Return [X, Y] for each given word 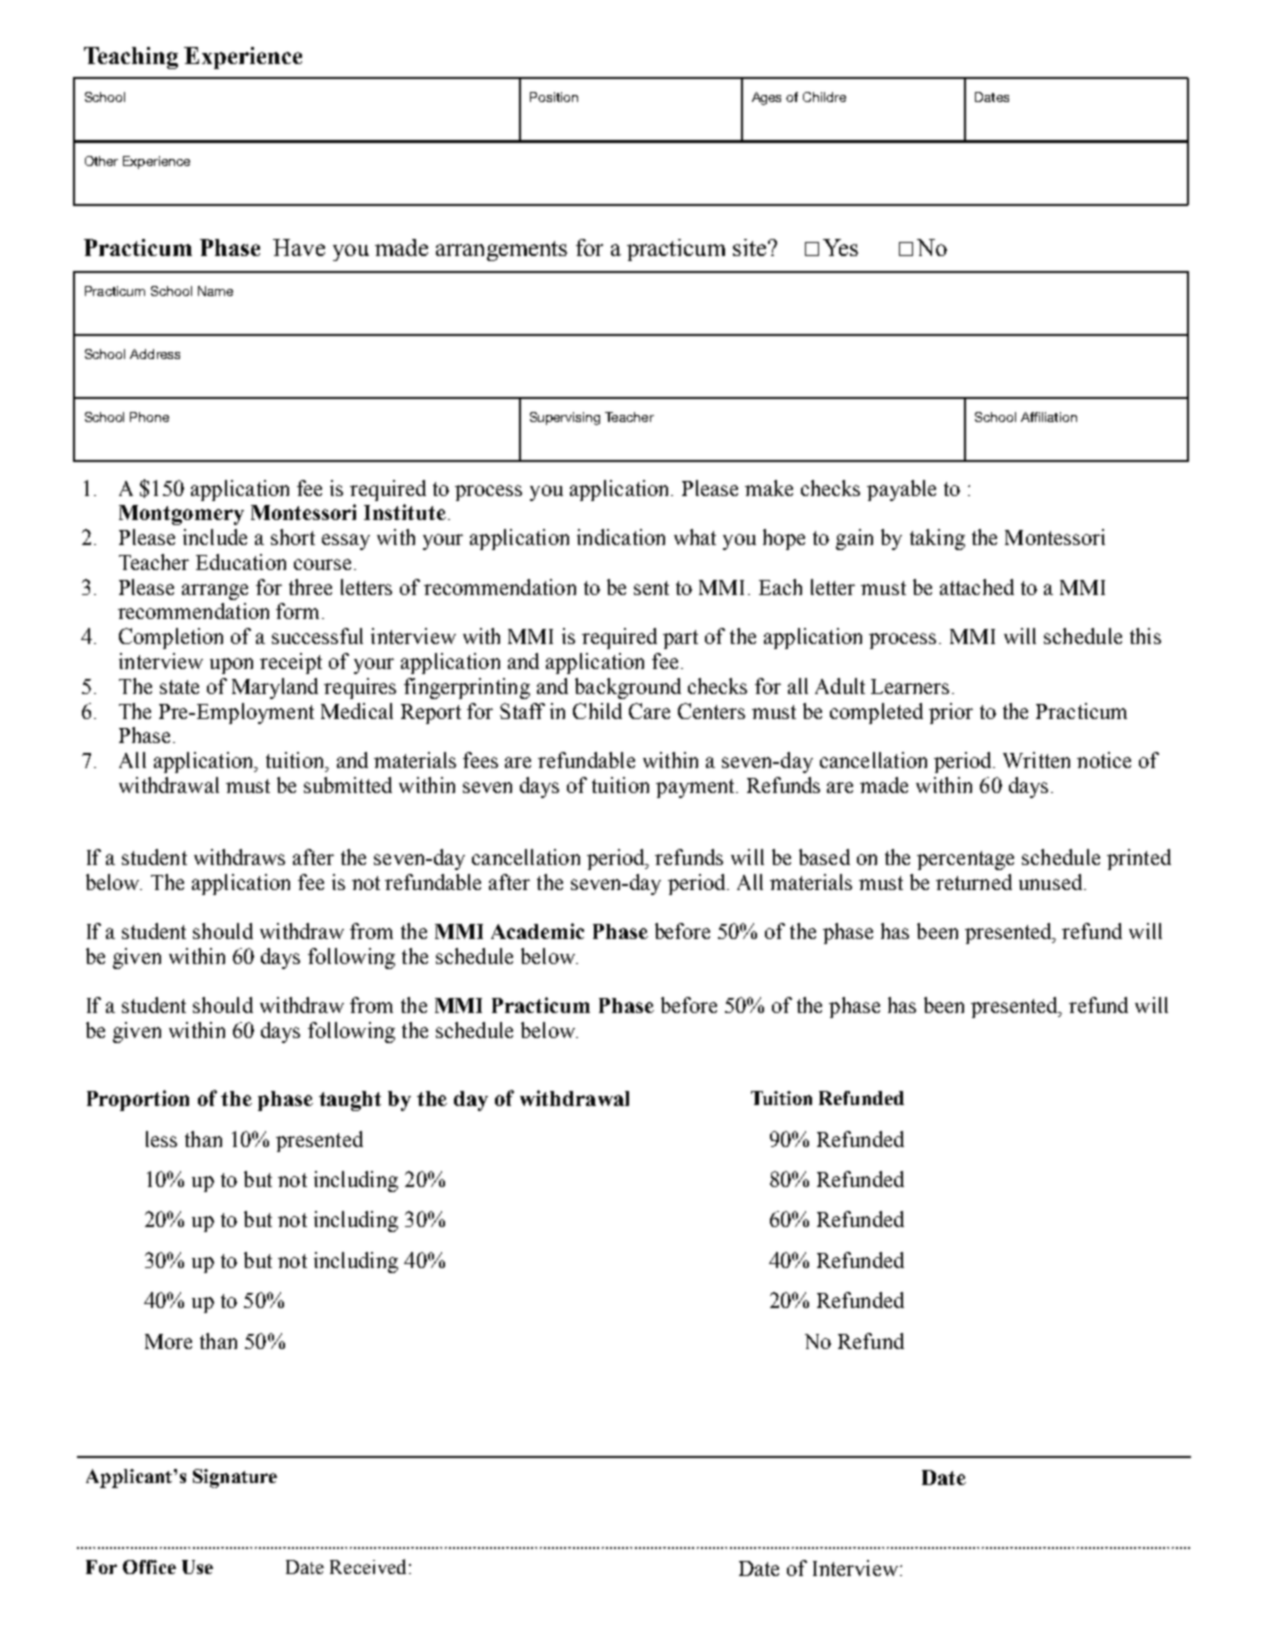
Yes [840, 247]
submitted [348, 785]
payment [696, 788]
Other [101, 161]
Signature [235, 1478]
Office [149, 1567]
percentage [965, 860]
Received [368, 1566]
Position [554, 97]
